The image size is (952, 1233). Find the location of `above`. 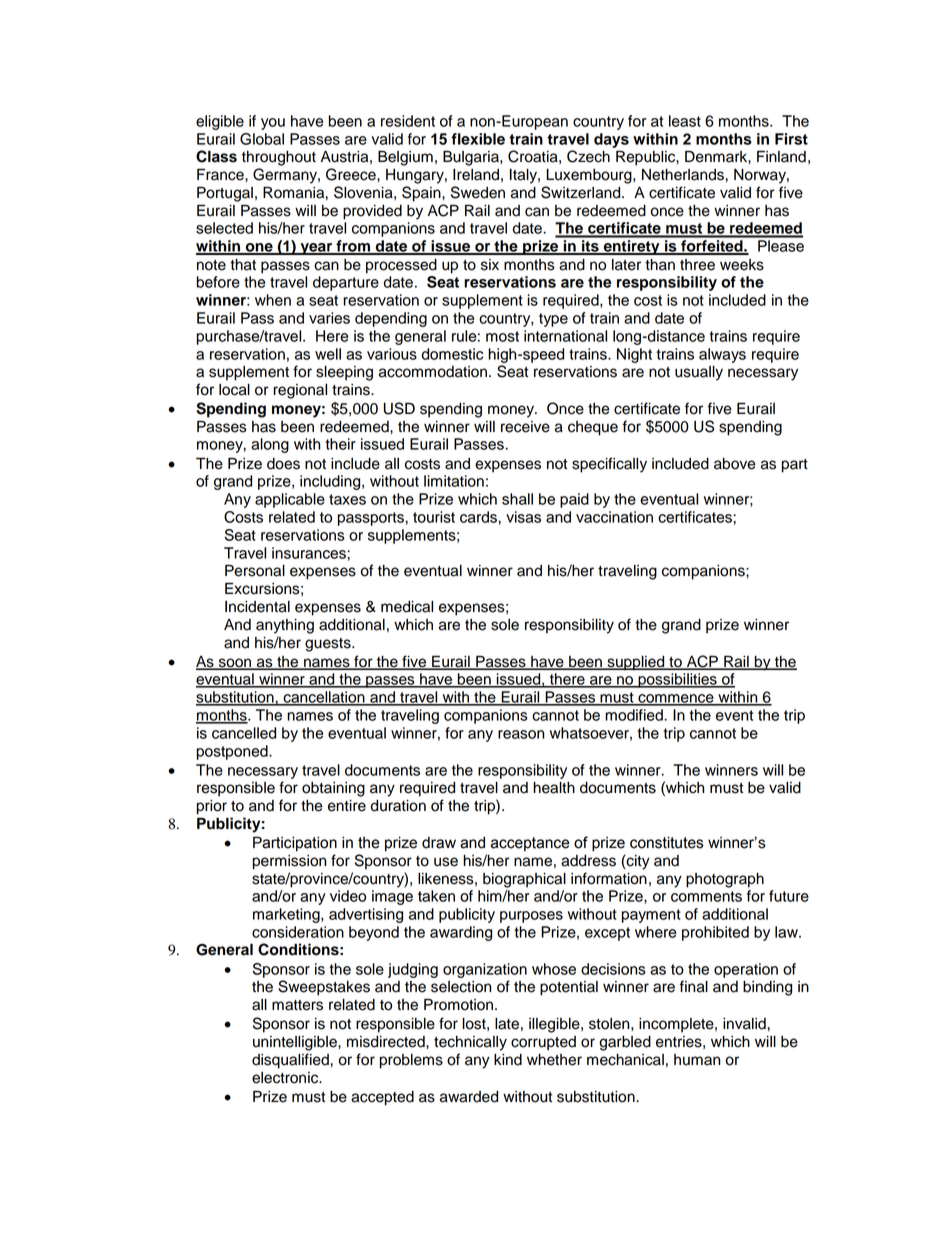

above is located at coordinates (735, 464).
